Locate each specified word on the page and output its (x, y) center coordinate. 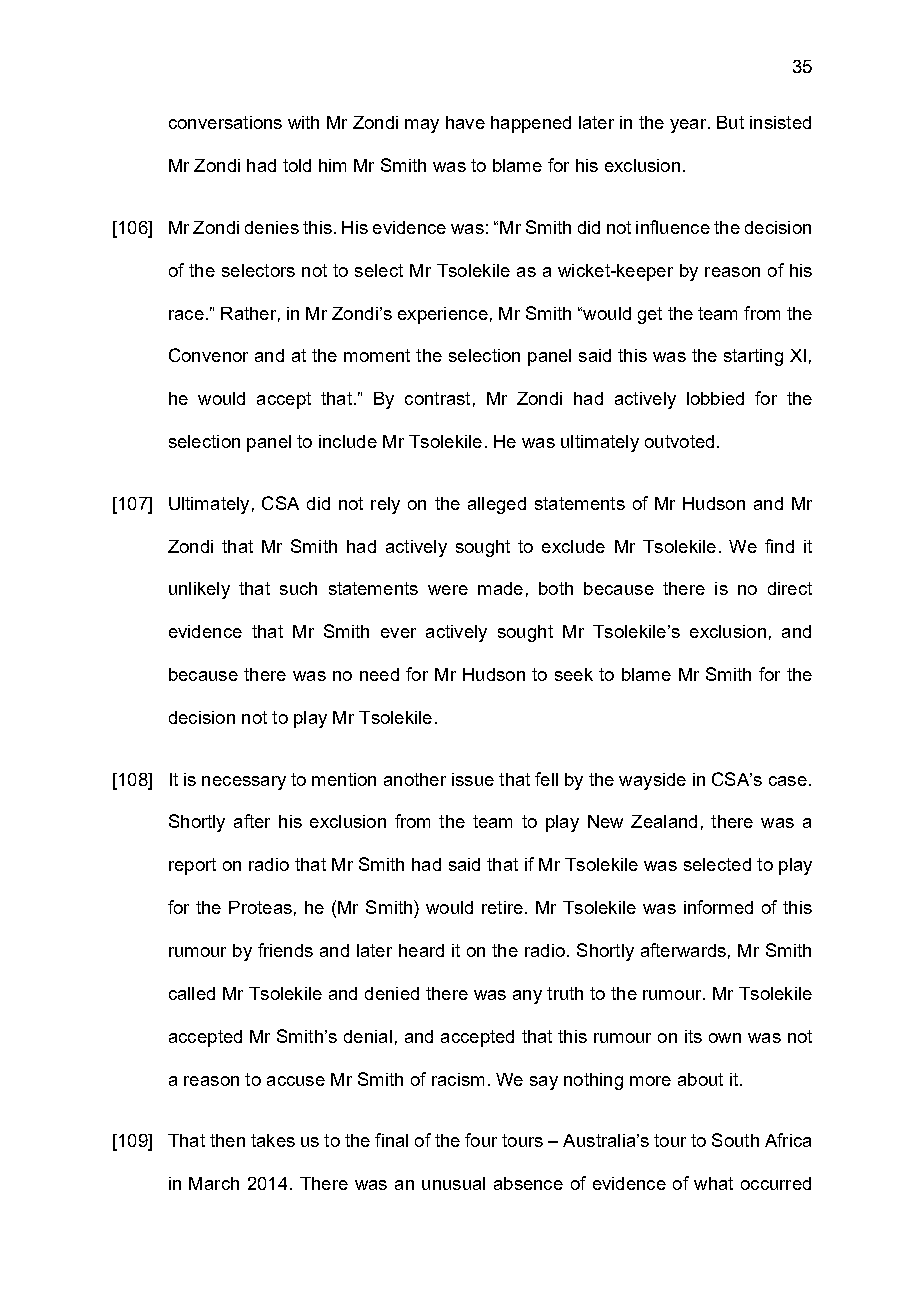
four (481, 1140)
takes (273, 1140)
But (730, 122)
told (297, 165)
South (735, 1140)
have (465, 122)
